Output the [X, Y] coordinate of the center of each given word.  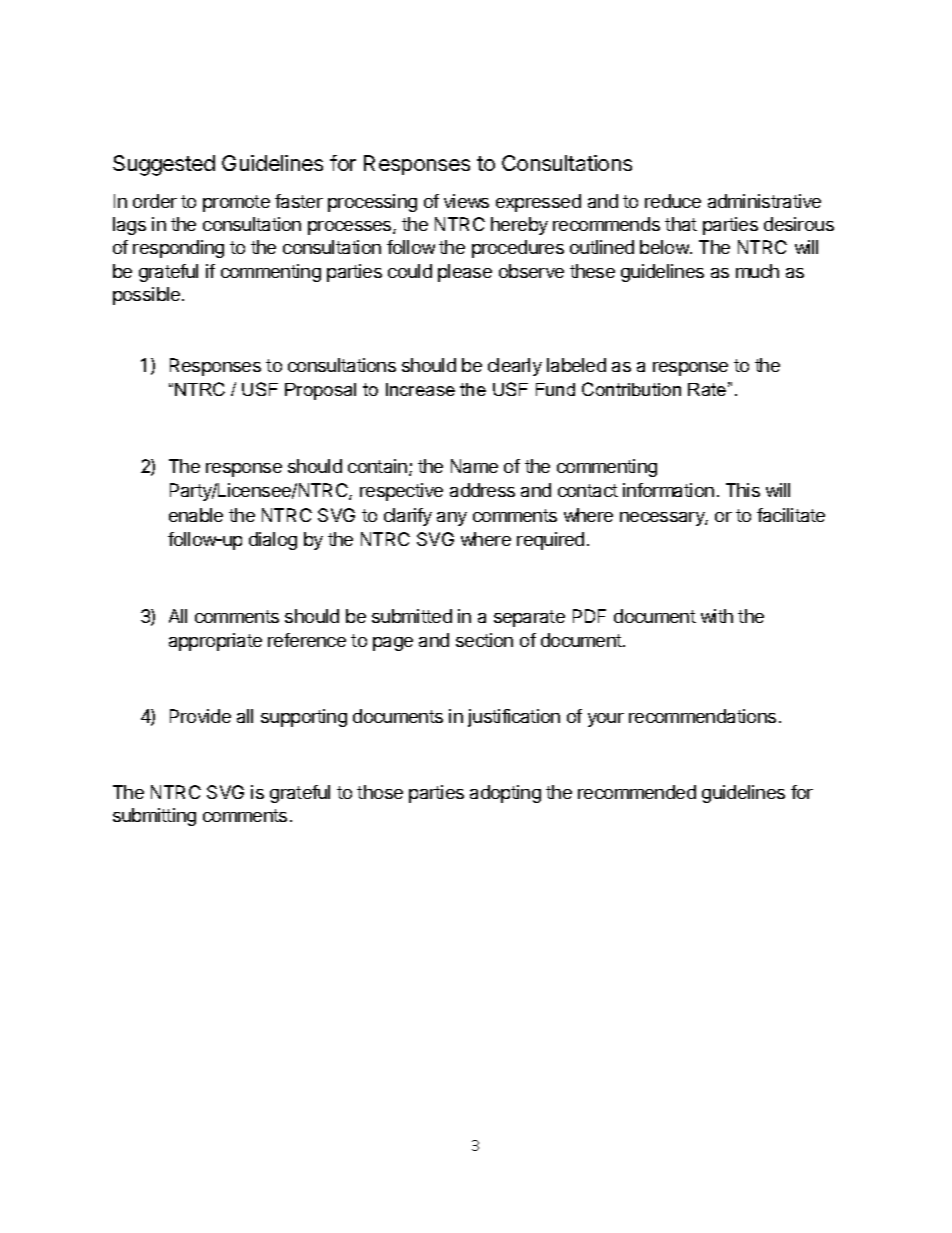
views [466, 201]
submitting [154, 817]
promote [236, 203]
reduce [673, 201]
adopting [505, 794]
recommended [637, 792]
